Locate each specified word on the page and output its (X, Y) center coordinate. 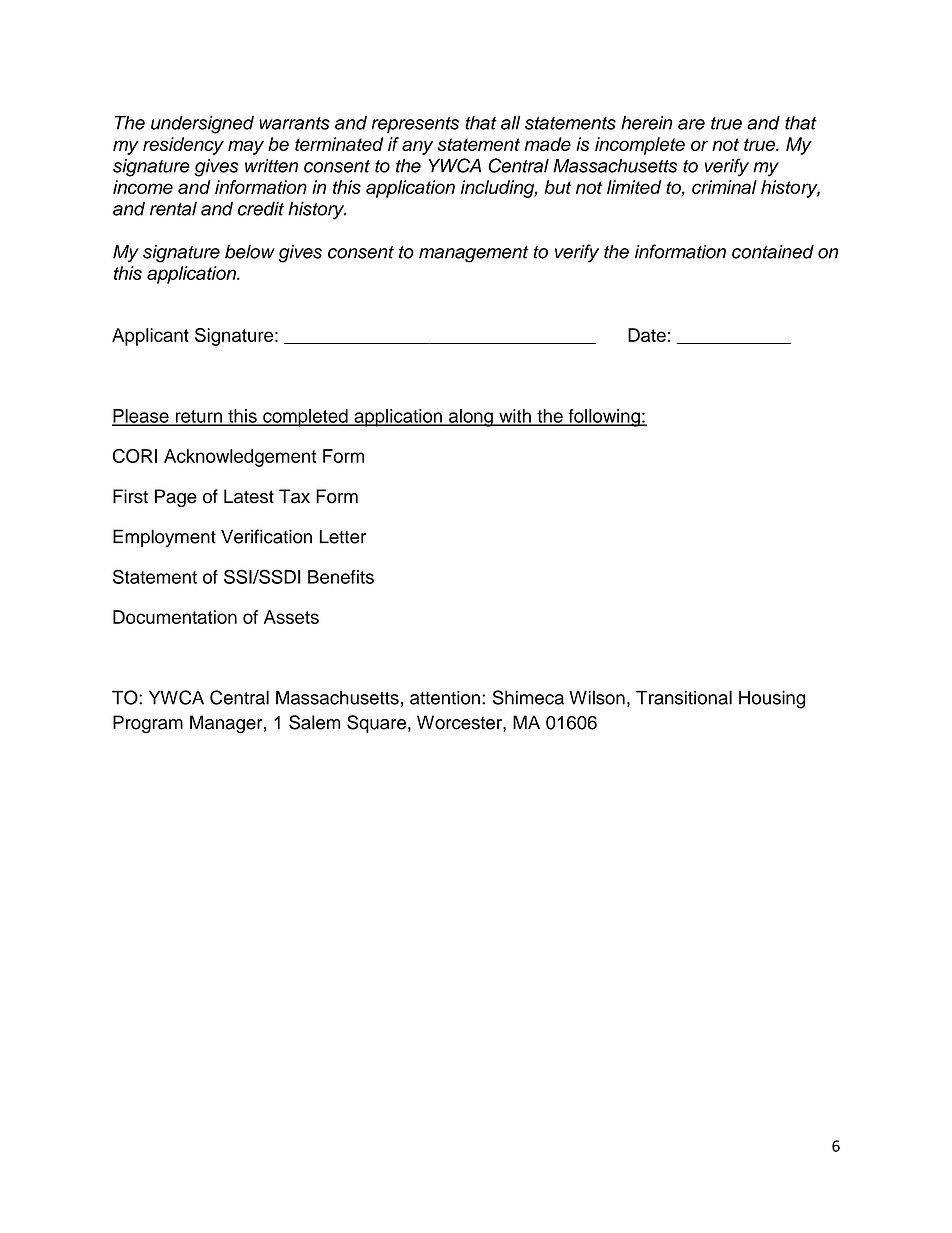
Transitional (684, 697)
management (473, 254)
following (604, 418)
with (515, 417)
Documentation (175, 617)
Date (647, 335)
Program (148, 724)
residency (183, 146)
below (250, 251)
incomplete (640, 146)
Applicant (150, 337)
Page (176, 498)
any (417, 147)
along (471, 418)
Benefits (341, 577)
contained (773, 251)
